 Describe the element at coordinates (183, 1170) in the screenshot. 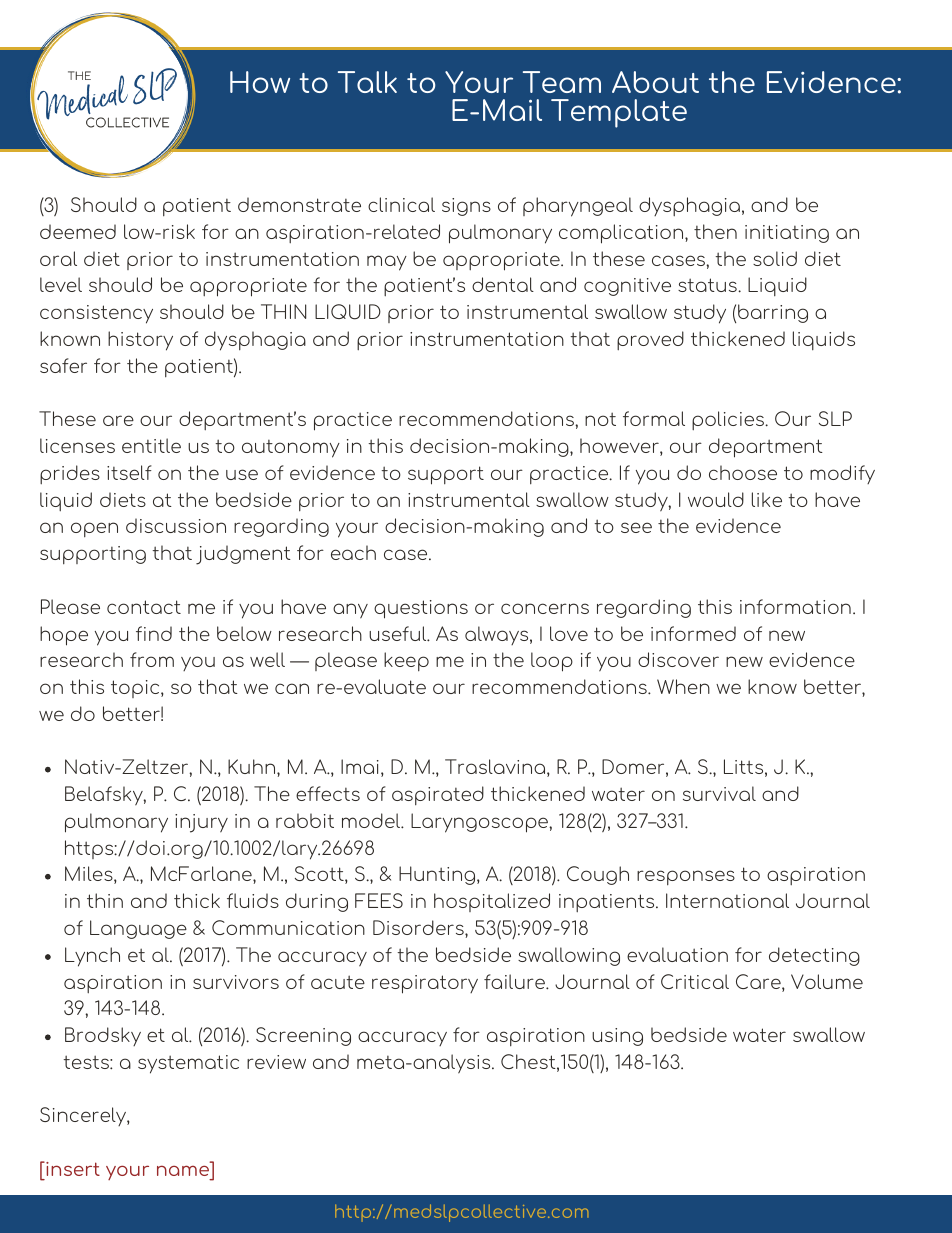

I see `name` at that location.
